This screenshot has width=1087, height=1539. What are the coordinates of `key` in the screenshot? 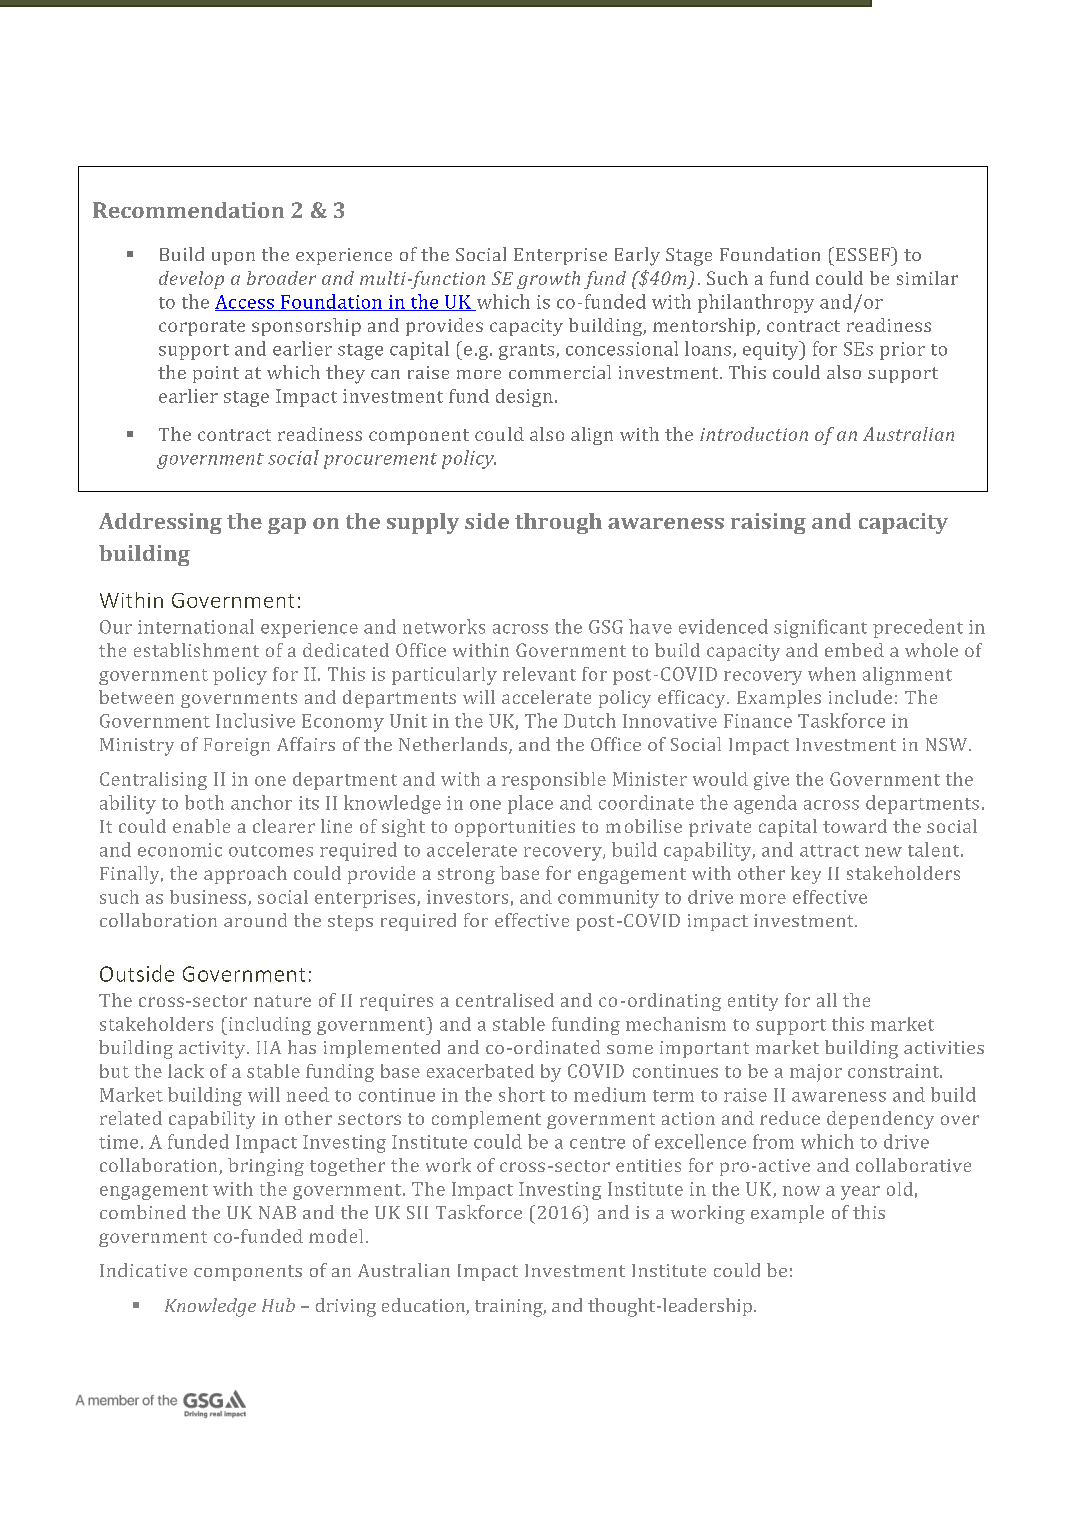 It's located at (806, 875).
